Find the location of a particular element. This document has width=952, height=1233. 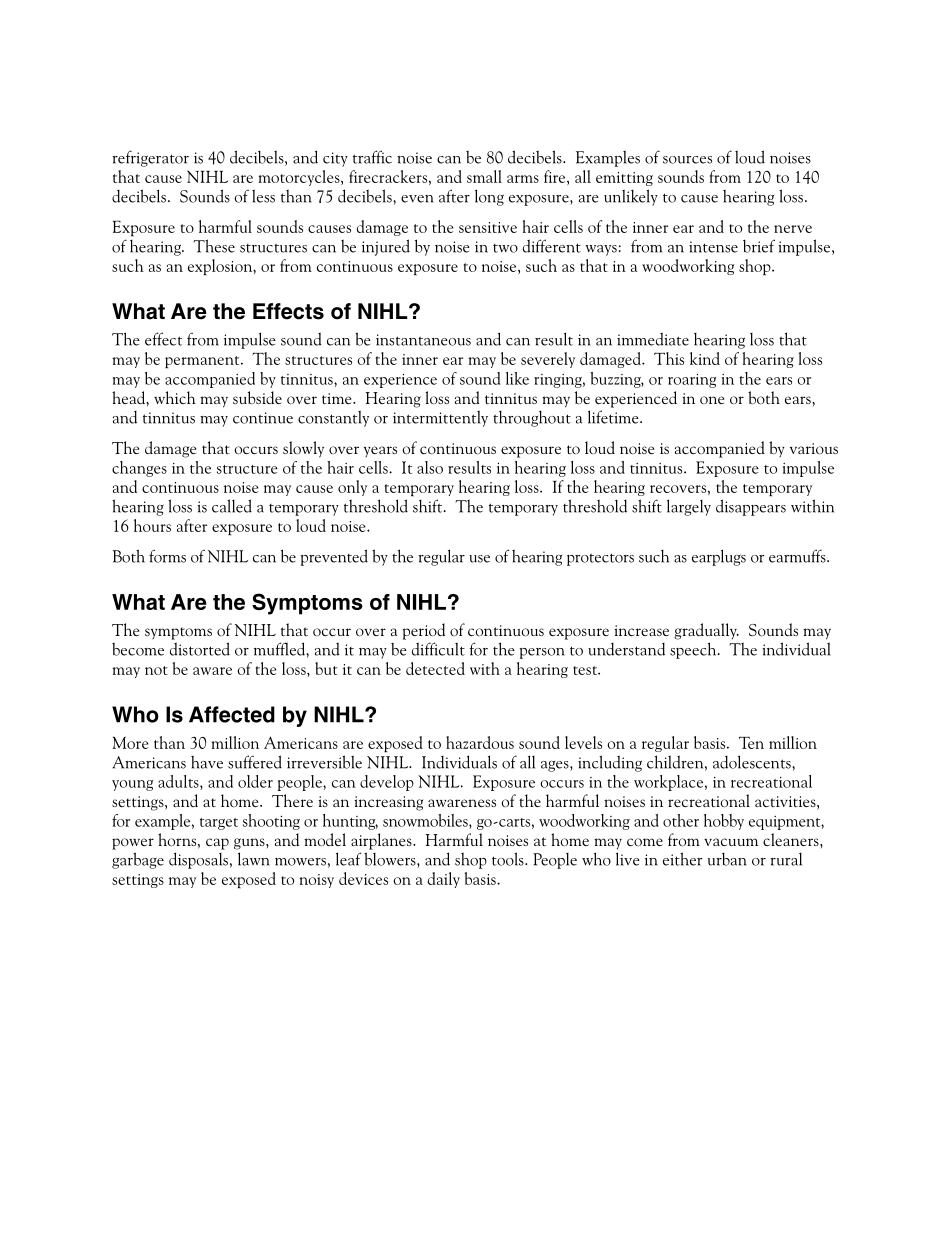

called is located at coordinates (232, 506).
